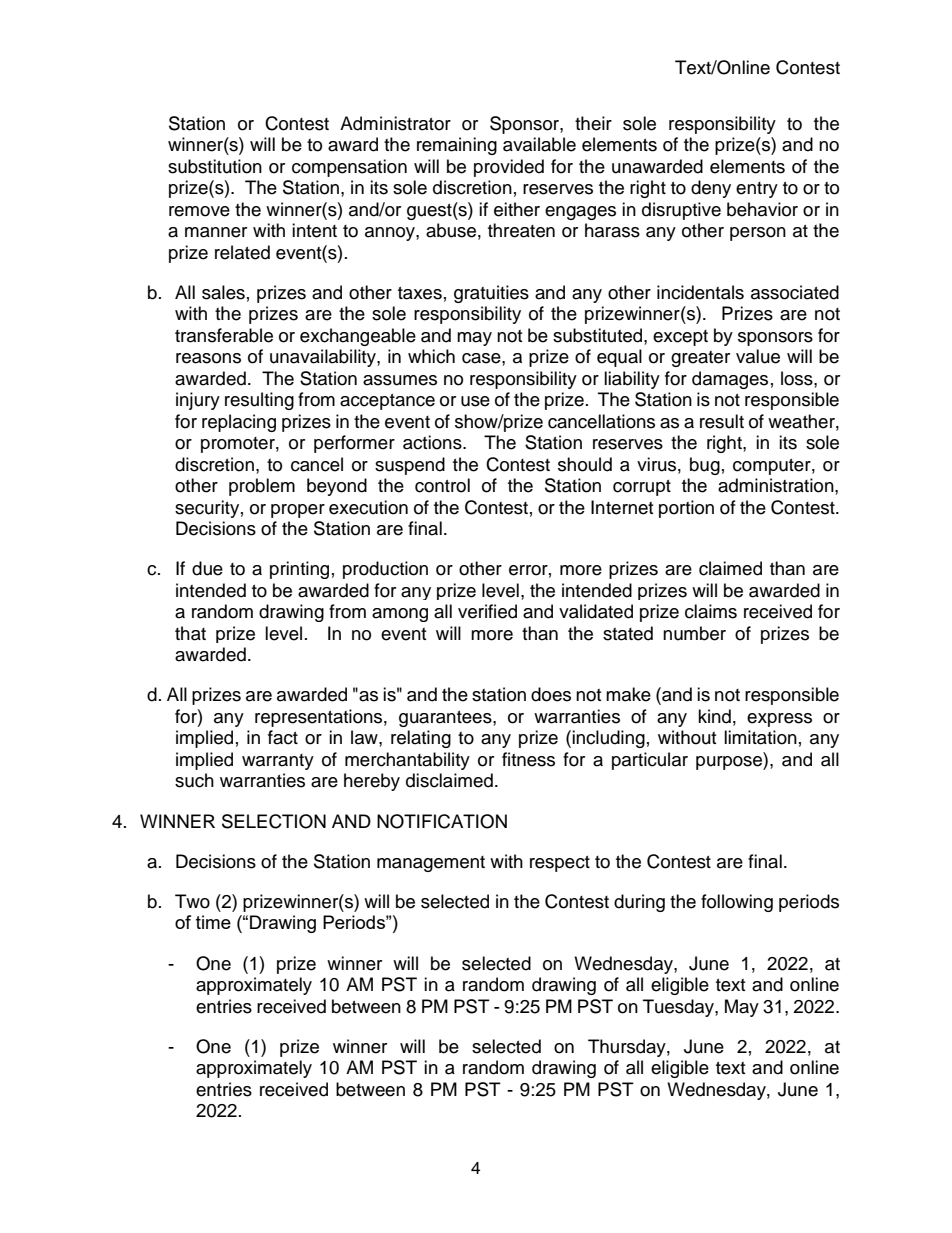  What do you see at coordinates (215, 166) in the document?
I see `substitution` at bounding box center [215, 166].
